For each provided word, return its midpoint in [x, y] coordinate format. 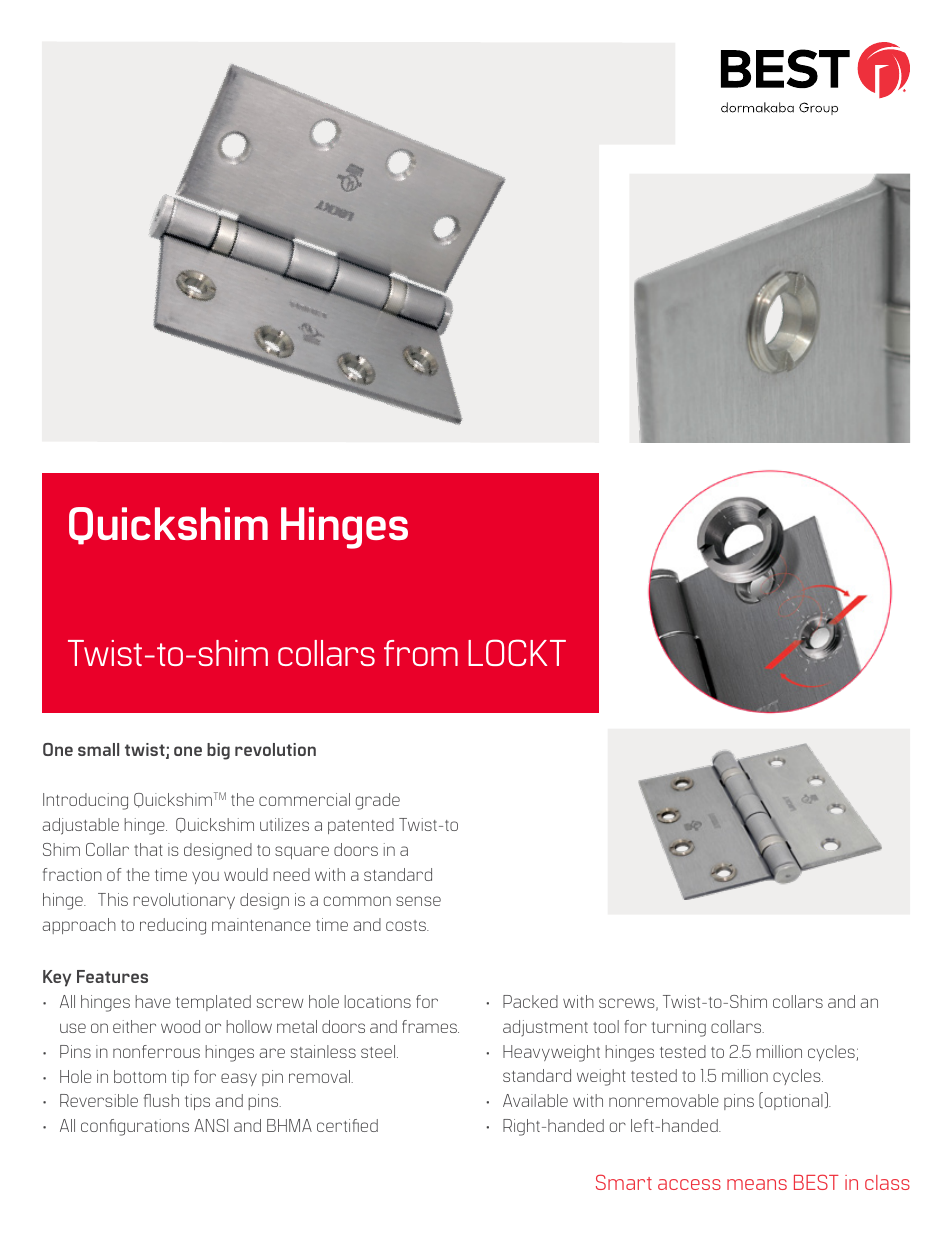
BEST [816, 1182]
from [421, 653]
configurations [135, 1127]
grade [378, 801]
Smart [624, 1182]
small [98, 749]
